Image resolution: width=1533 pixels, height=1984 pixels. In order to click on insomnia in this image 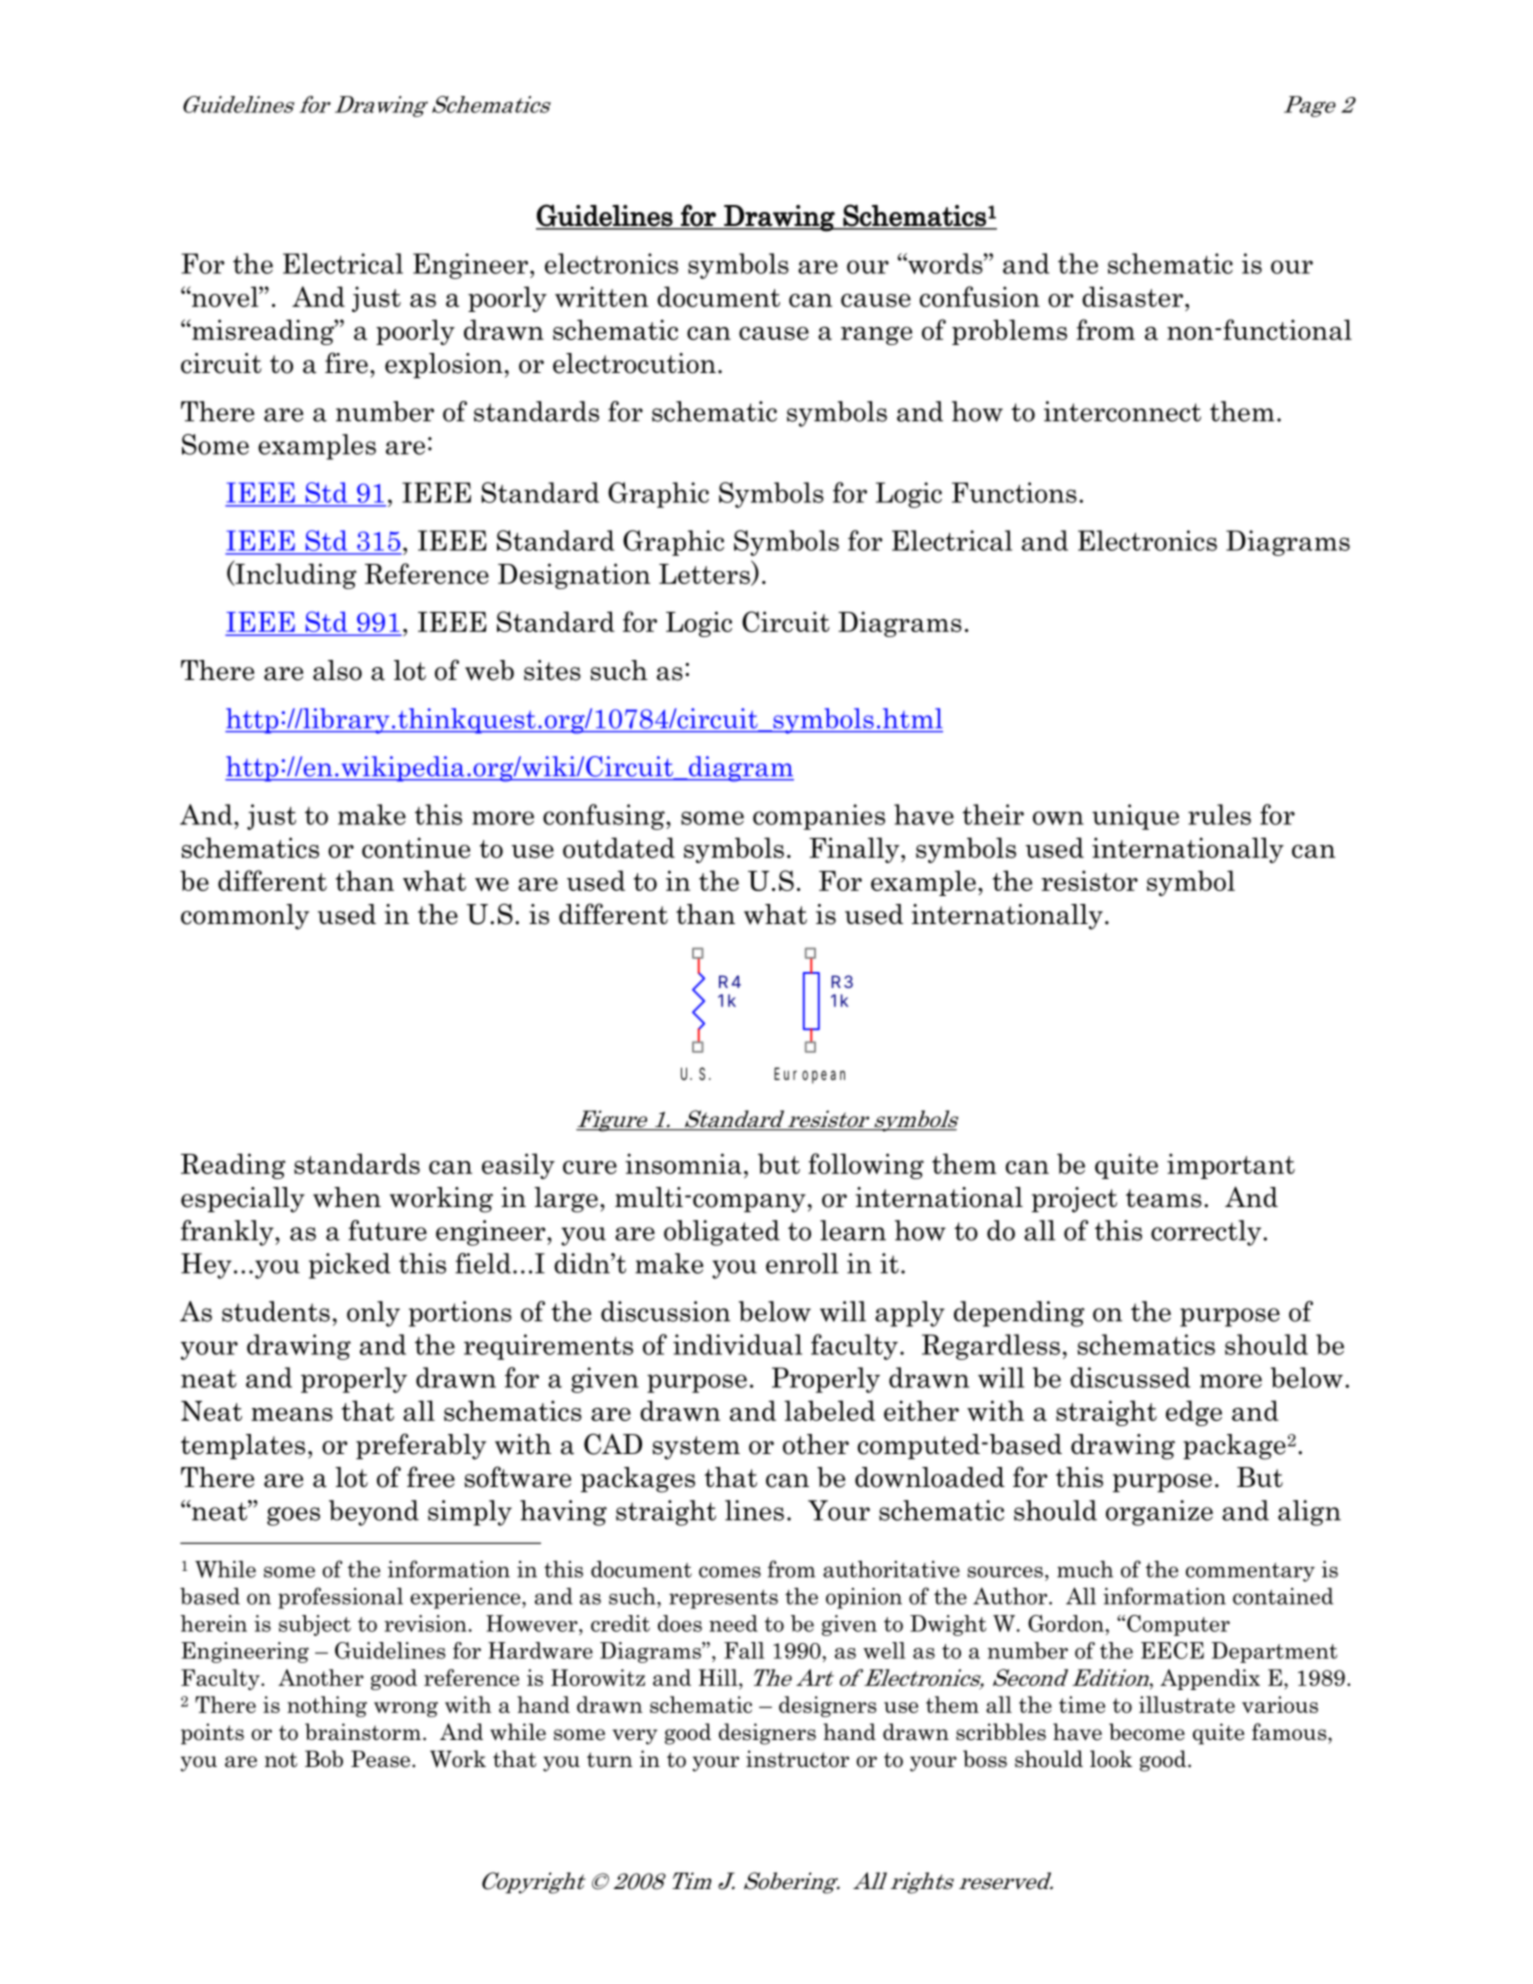, I will do `click(683, 1163)`.
